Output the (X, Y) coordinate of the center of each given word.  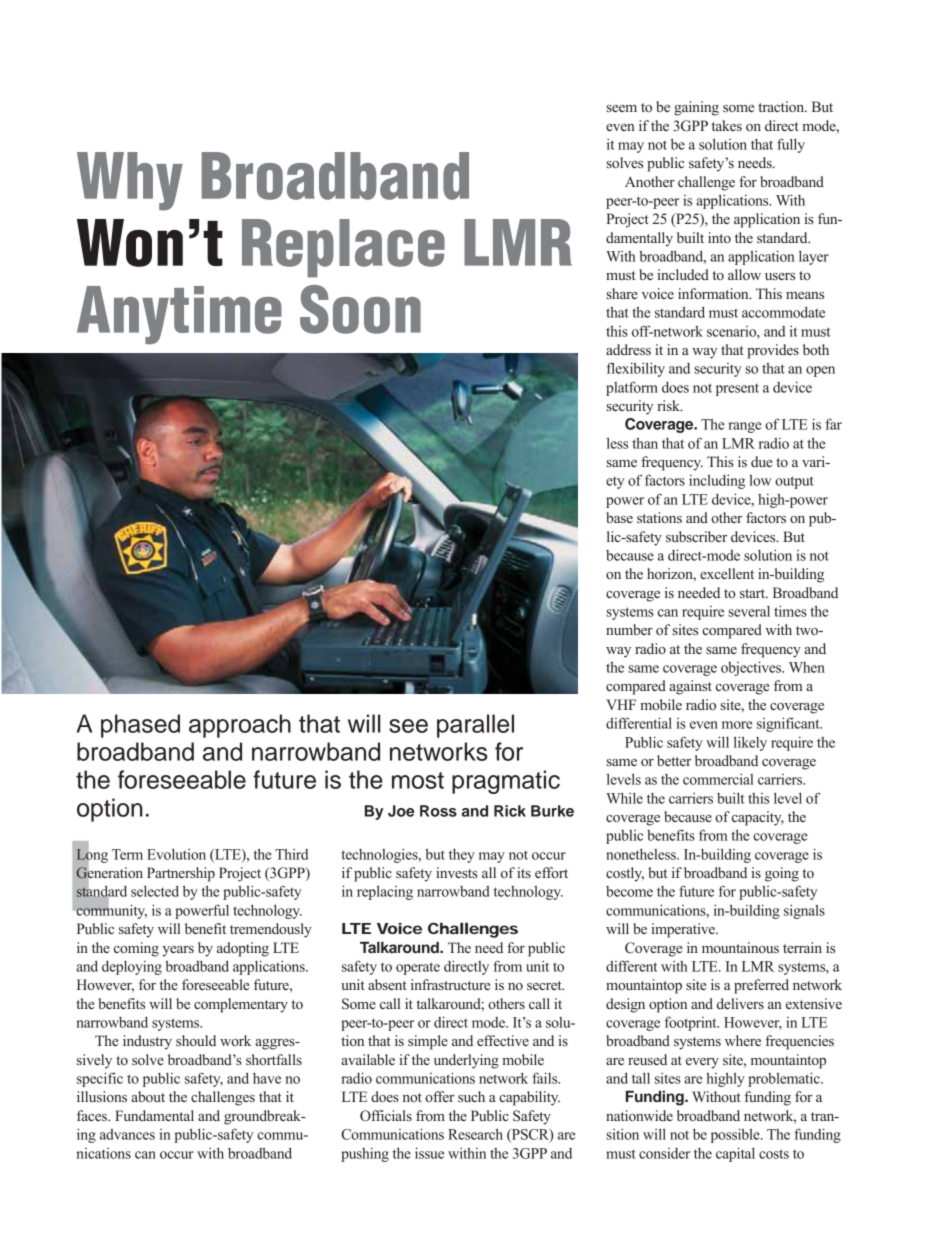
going (782, 874)
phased (140, 726)
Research (475, 1134)
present (737, 390)
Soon (360, 309)
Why (130, 181)
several (749, 611)
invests (457, 872)
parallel (475, 726)
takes (726, 125)
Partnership (181, 874)
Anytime (179, 315)
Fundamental (154, 1115)
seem (621, 108)
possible (736, 1135)
